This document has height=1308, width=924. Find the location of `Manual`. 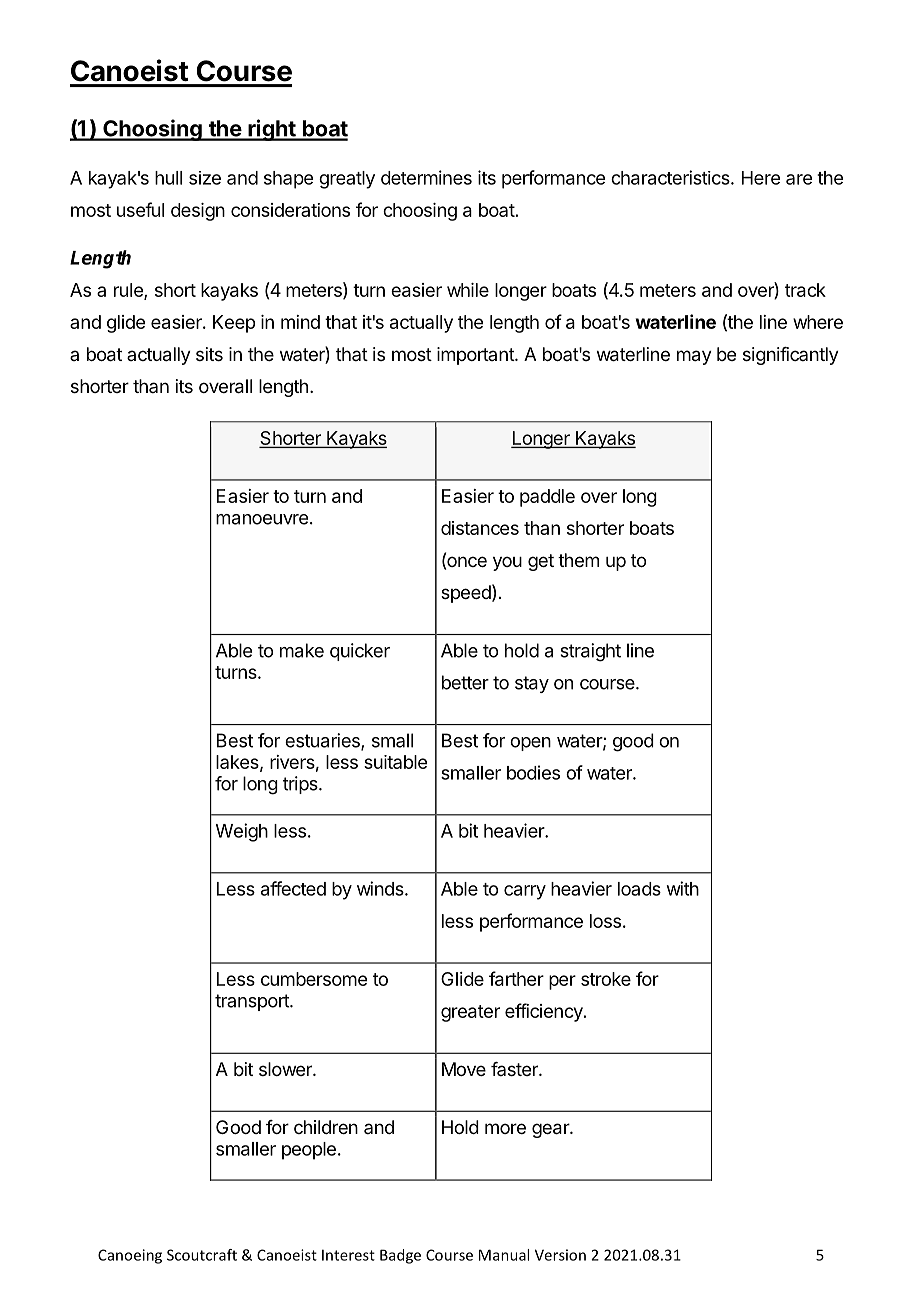

Manual is located at coordinates (504, 1255).
